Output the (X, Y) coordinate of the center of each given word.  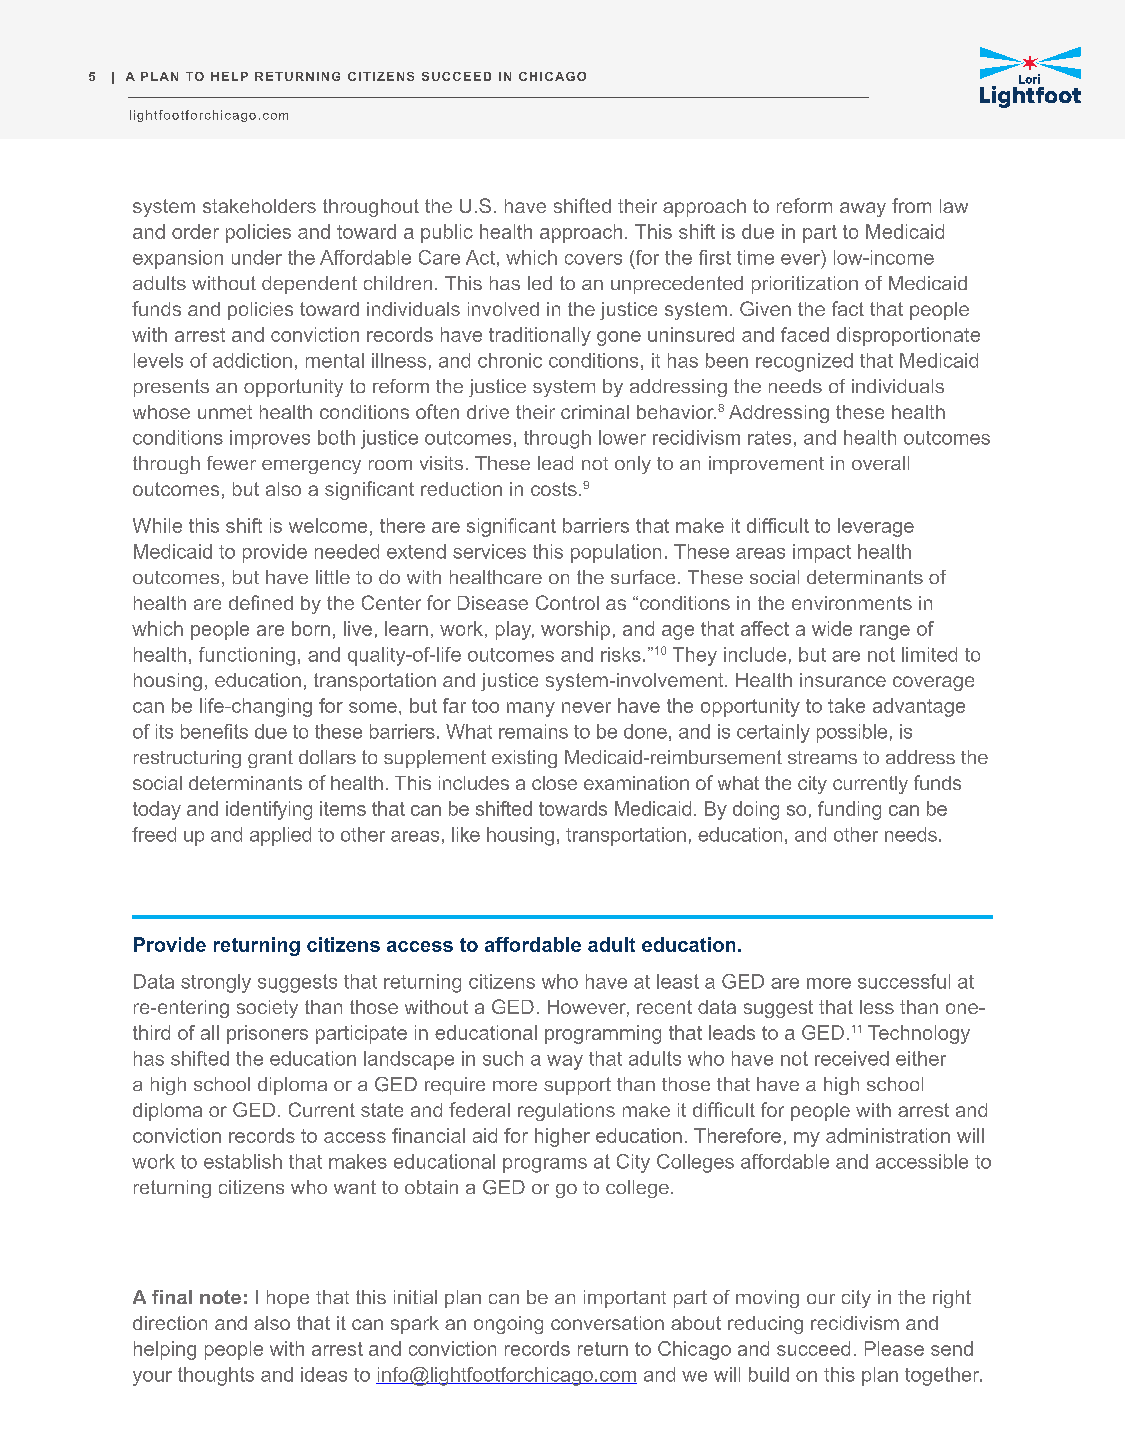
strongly (216, 983)
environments (852, 603)
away (863, 209)
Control (567, 602)
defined (261, 602)
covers (593, 259)
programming (603, 1034)
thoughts (216, 1376)
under (257, 257)
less (877, 1007)
